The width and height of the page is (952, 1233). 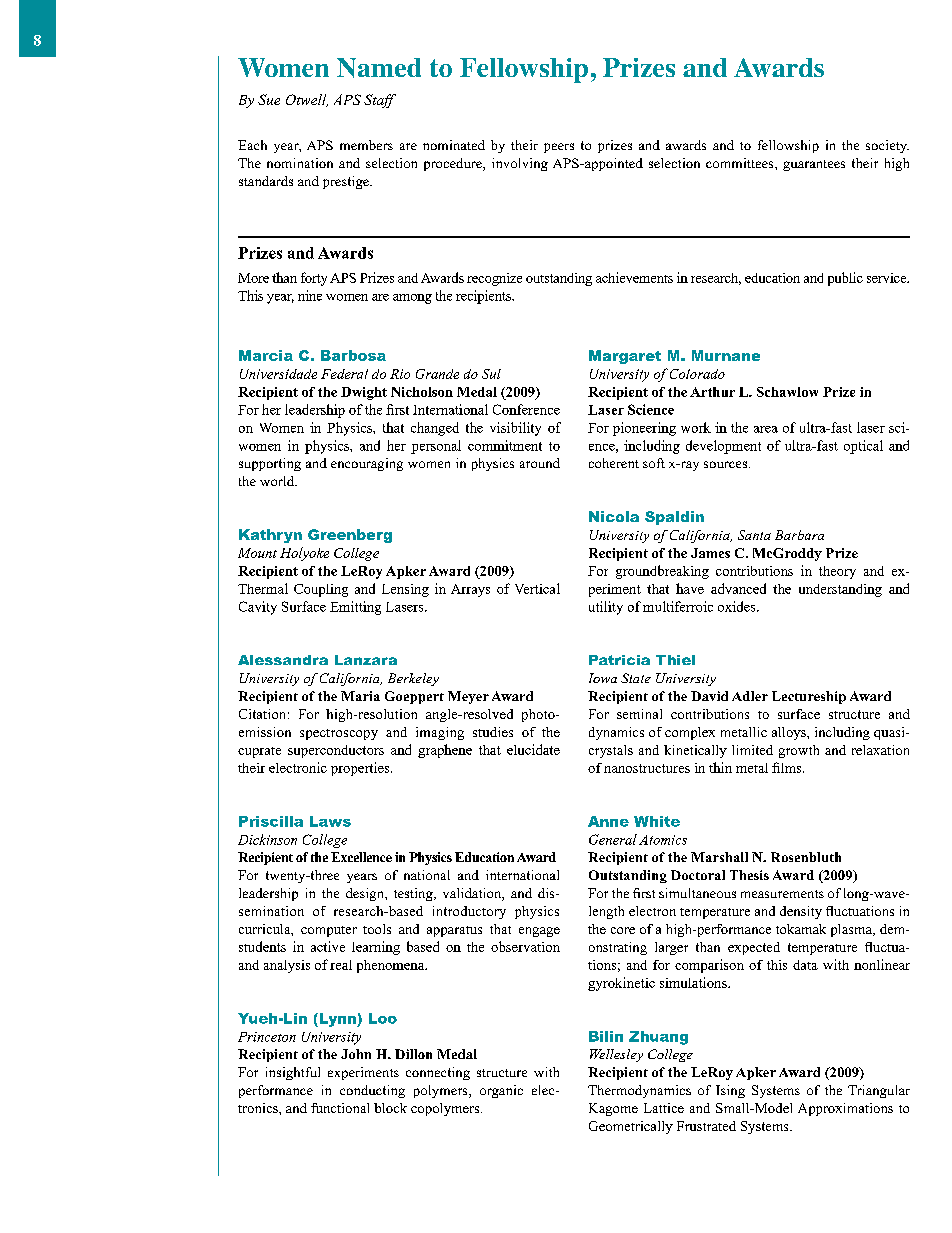 What do you see at coordinates (766, 429) in the page?
I see `area` at bounding box center [766, 429].
